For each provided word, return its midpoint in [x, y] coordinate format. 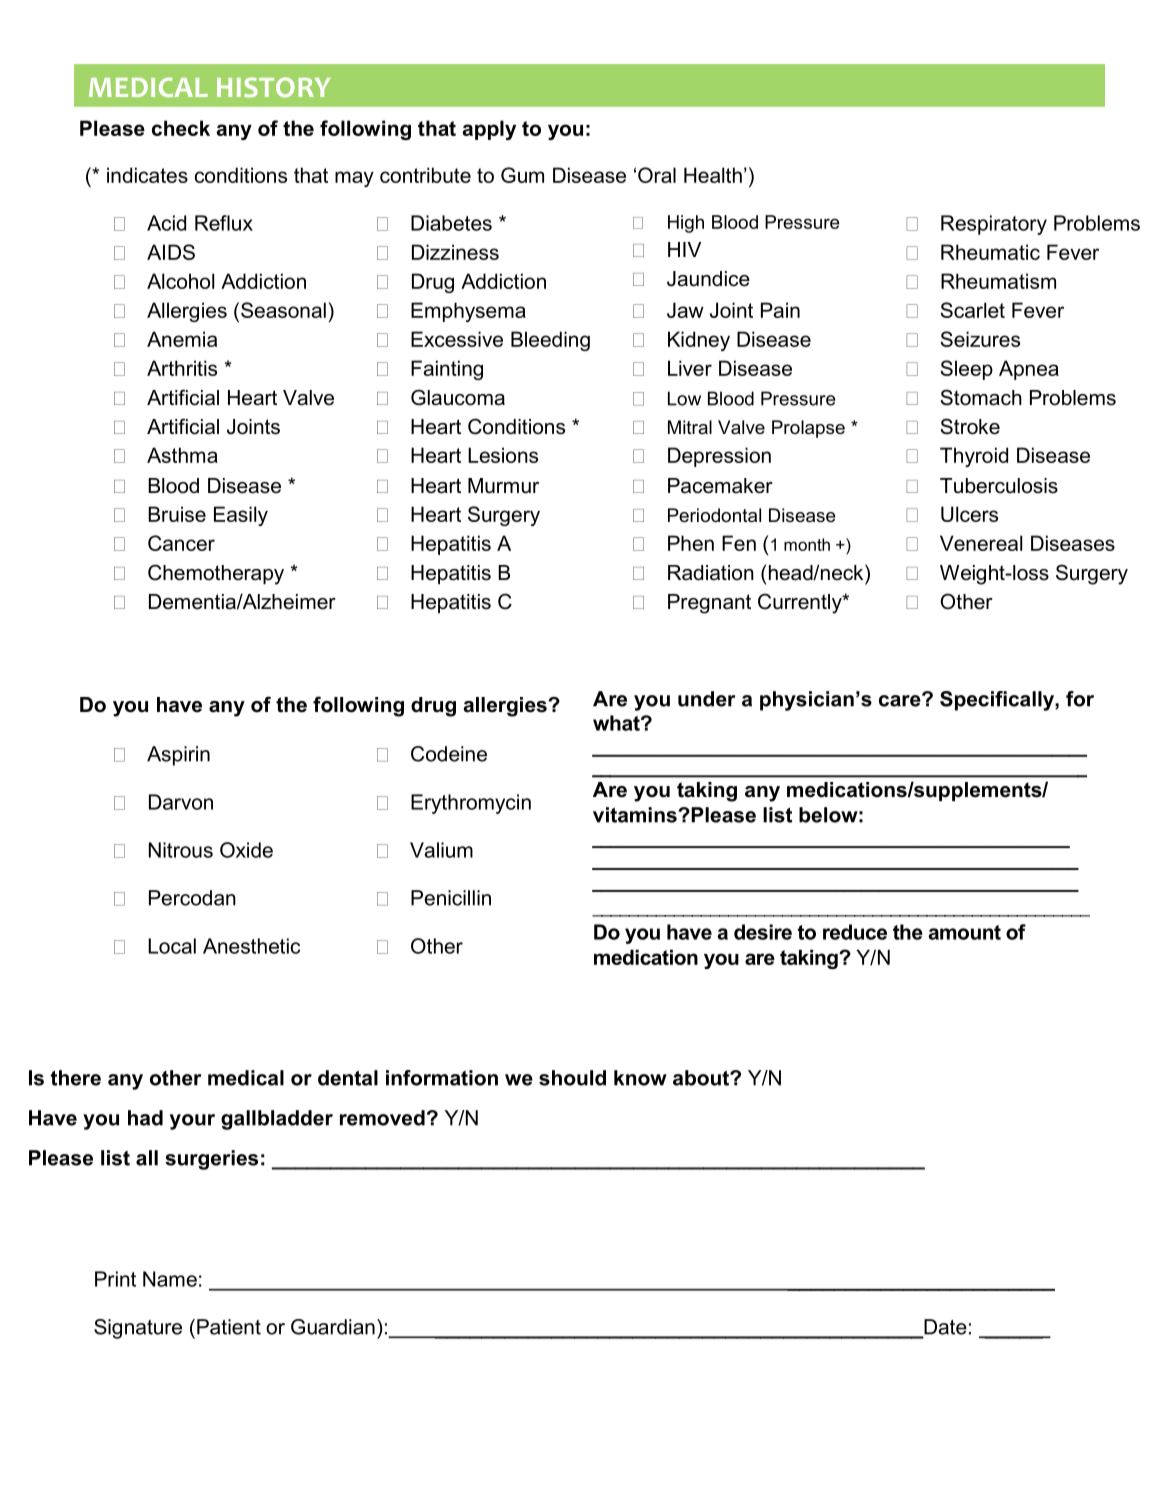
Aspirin [178, 756]
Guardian [333, 1327]
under [706, 699]
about [702, 1078]
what [617, 723]
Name [170, 1279]
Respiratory [994, 225]
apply [489, 130]
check [181, 128]
